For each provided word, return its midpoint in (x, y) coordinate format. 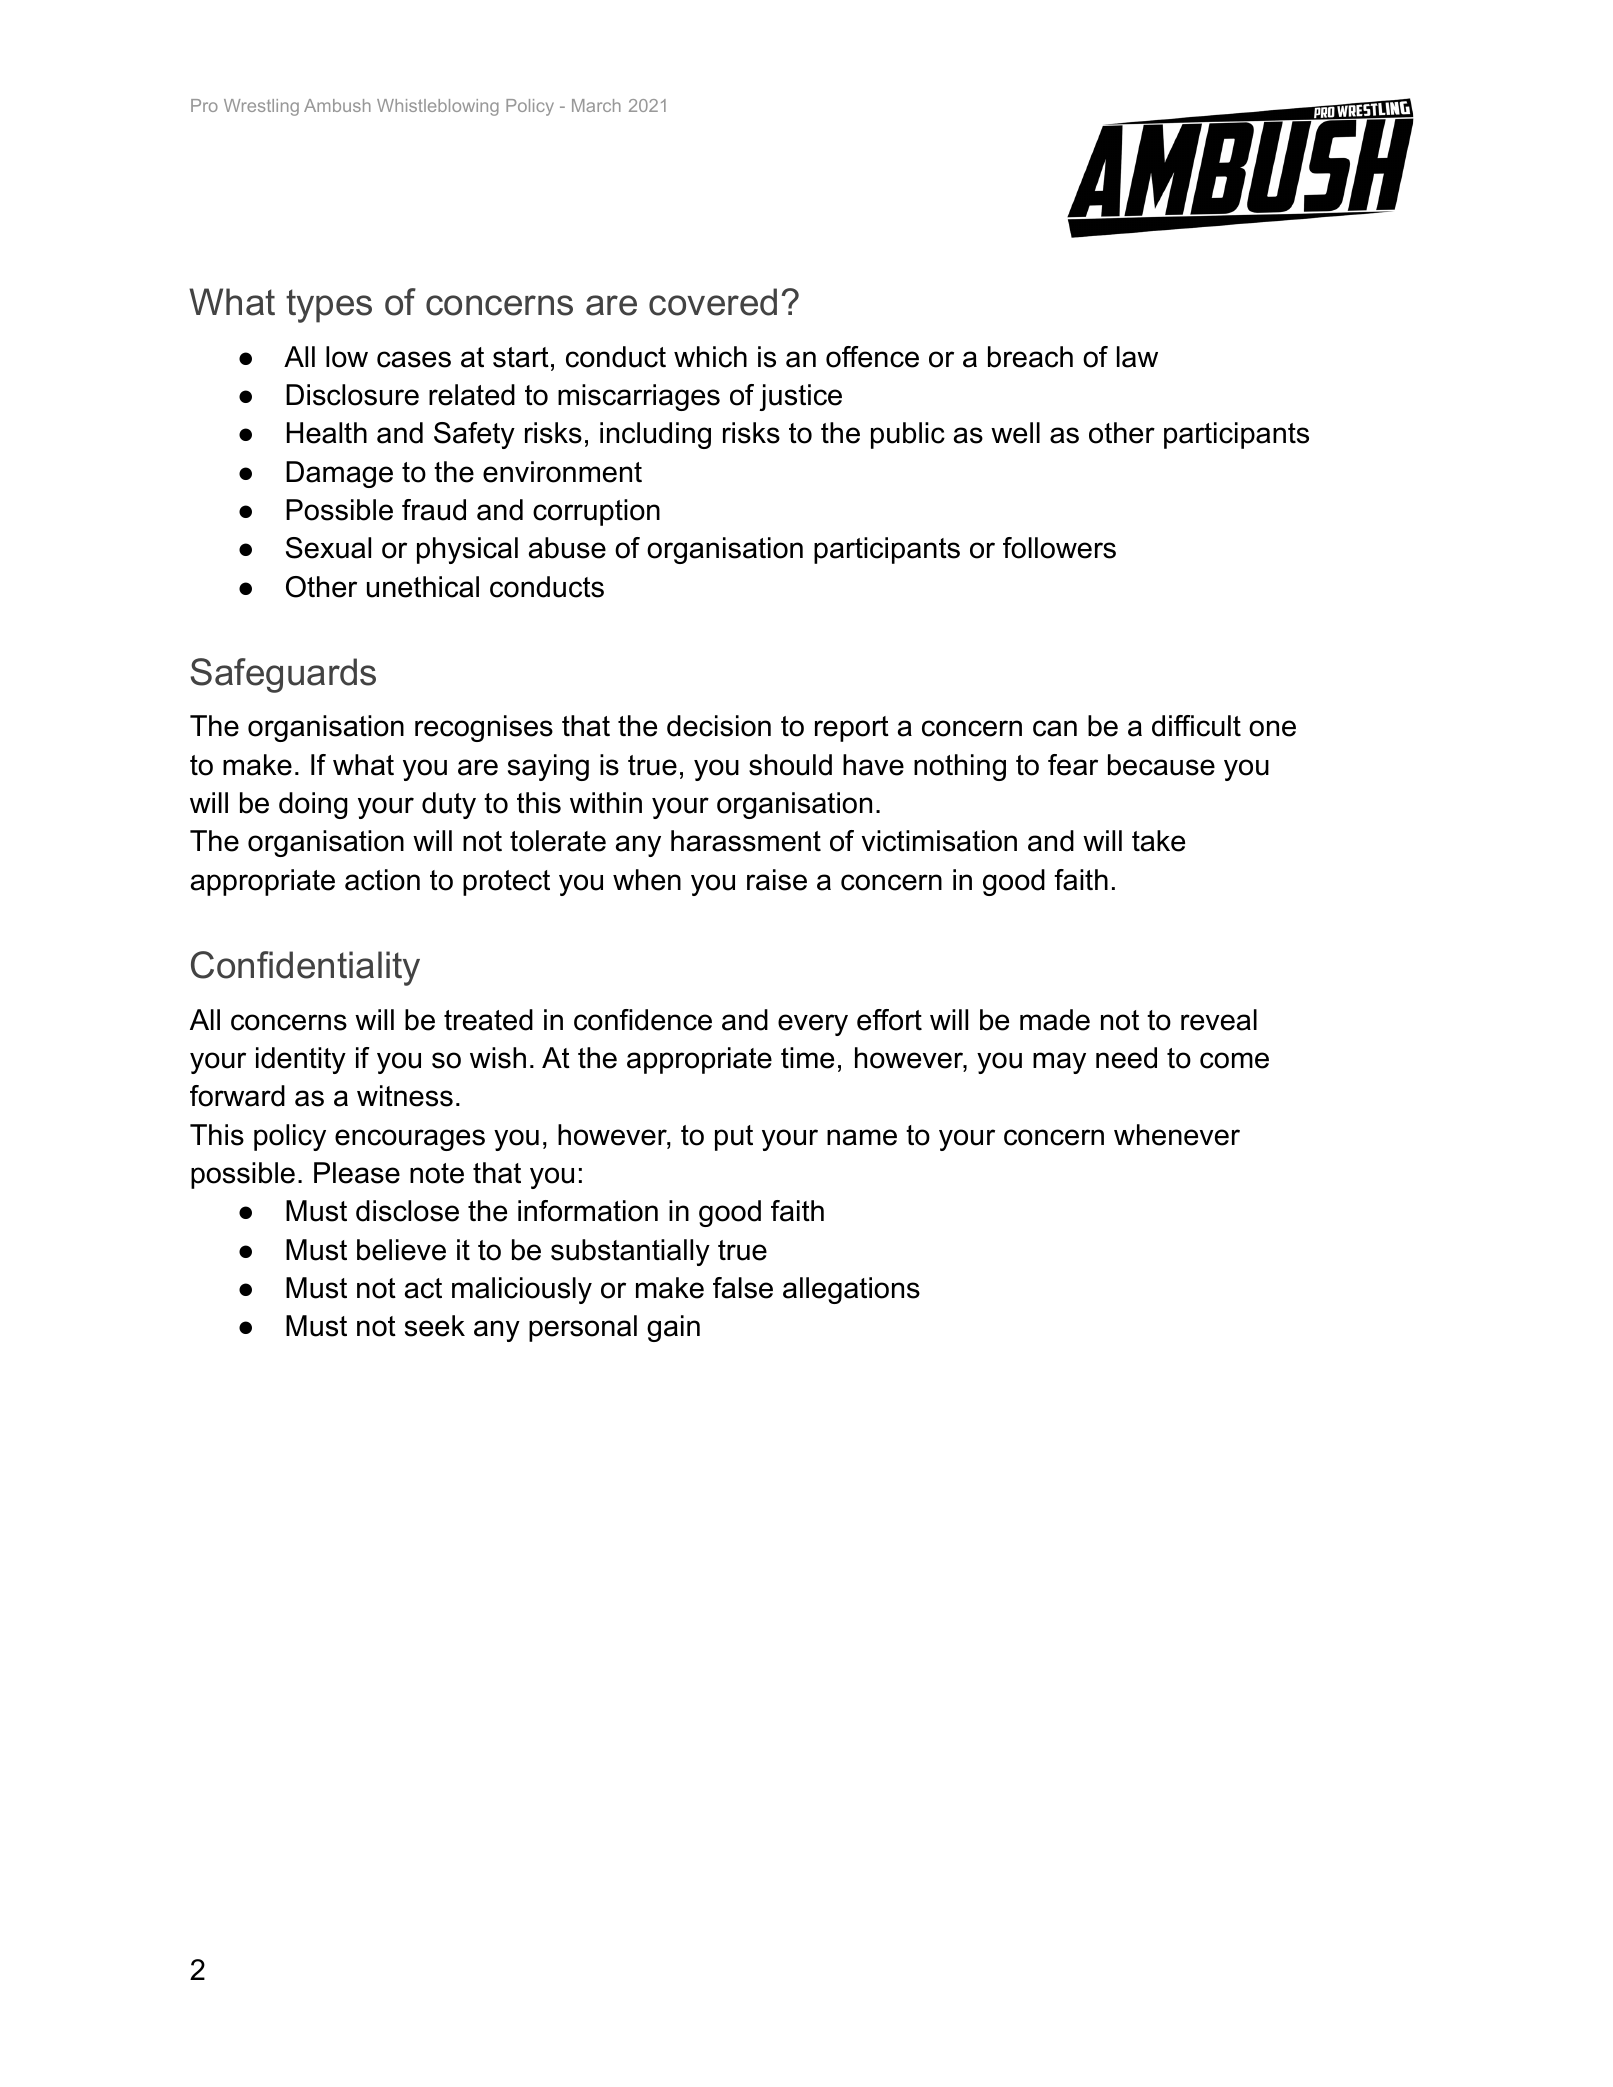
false (743, 1288)
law (1137, 357)
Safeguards (283, 675)
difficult (1196, 726)
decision (719, 726)
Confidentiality (305, 968)
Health (327, 433)
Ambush (337, 105)
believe (401, 1250)
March (596, 105)
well (1015, 433)
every (813, 1025)
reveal (1219, 1020)
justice (800, 397)
